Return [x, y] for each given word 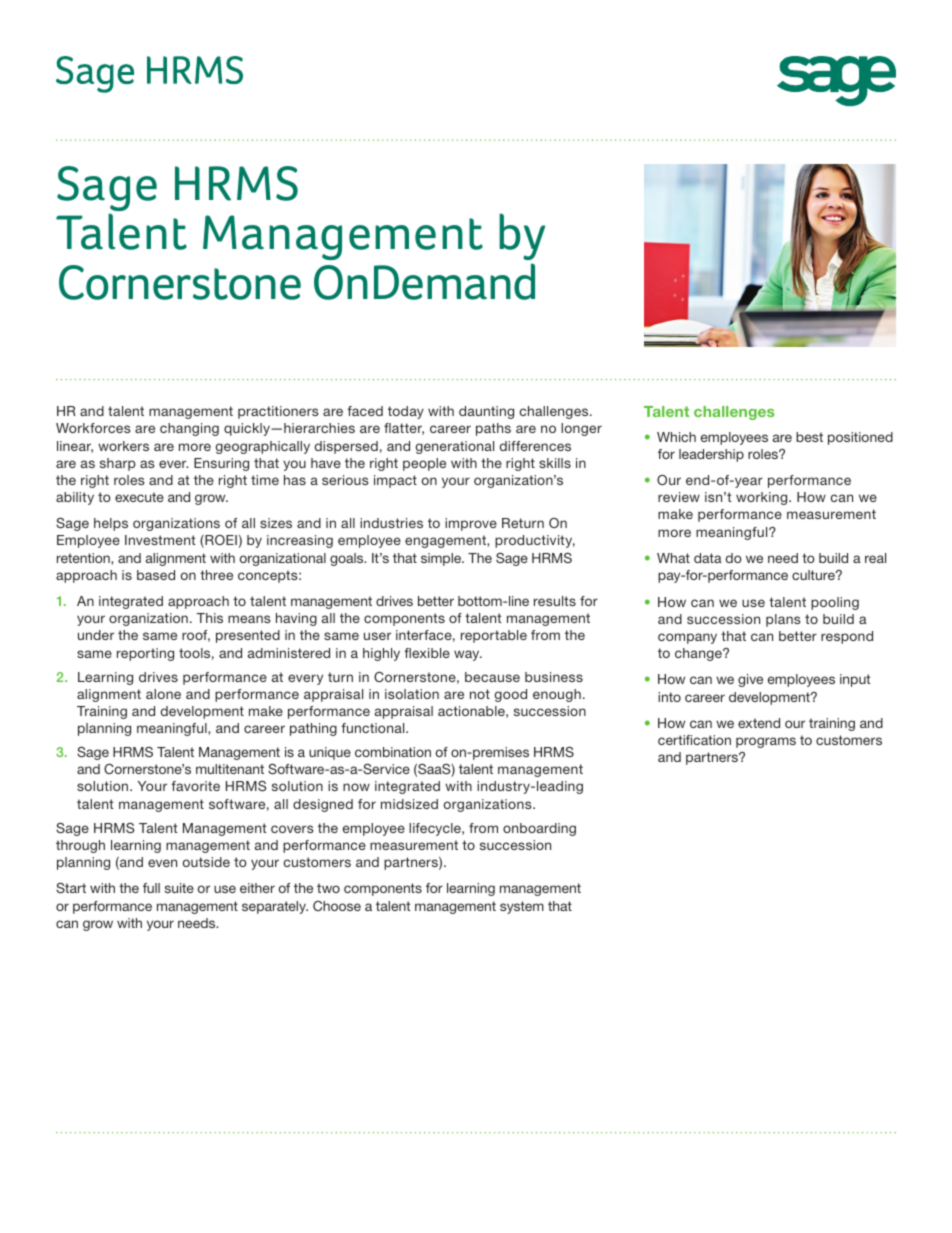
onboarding [539, 829]
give [750, 680]
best [809, 437]
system [522, 907]
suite [179, 888]
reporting [145, 654]
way [468, 655]
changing [189, 429]
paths [493, 429]
